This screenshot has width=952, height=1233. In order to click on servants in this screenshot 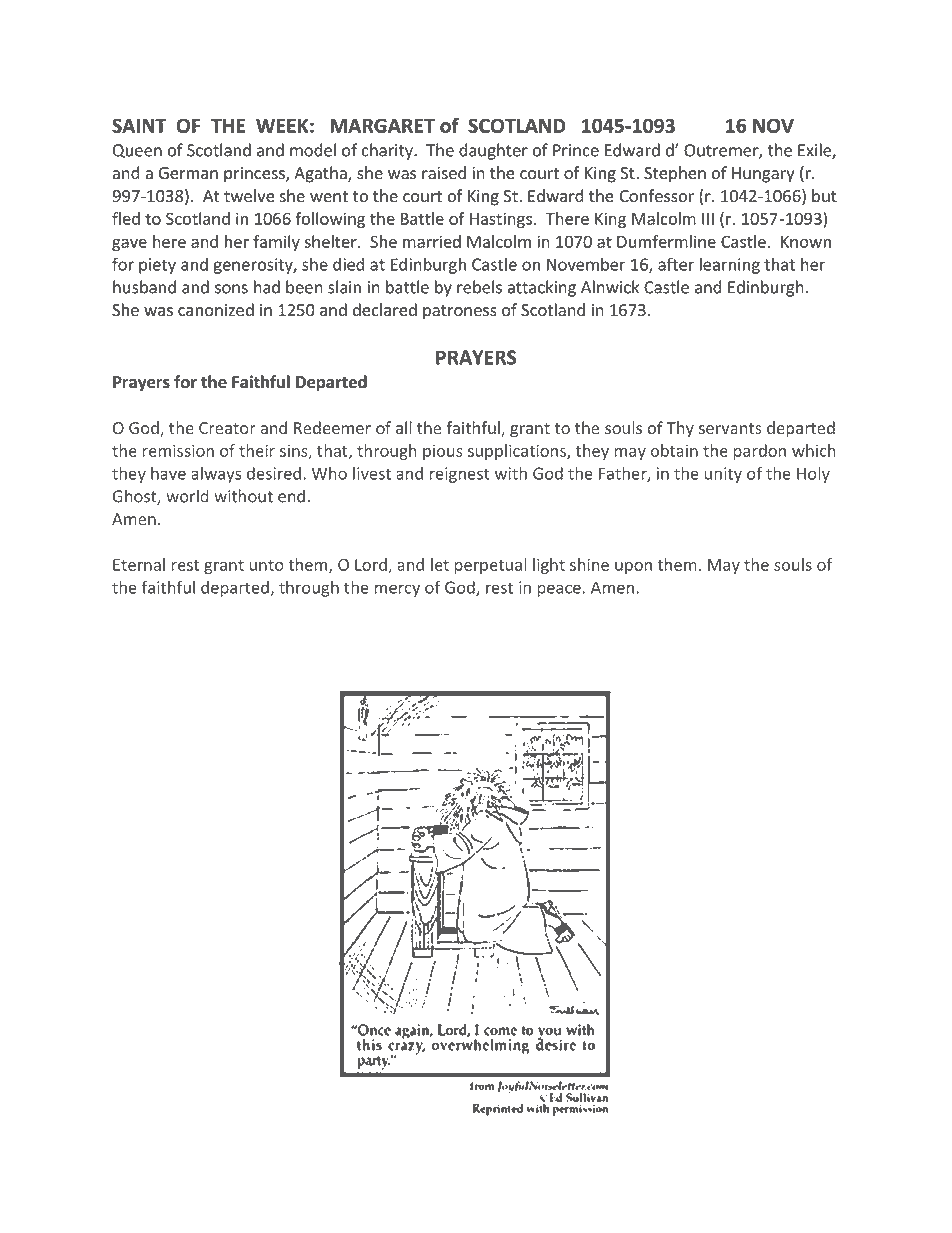, I will do `click(730, 428)`.
